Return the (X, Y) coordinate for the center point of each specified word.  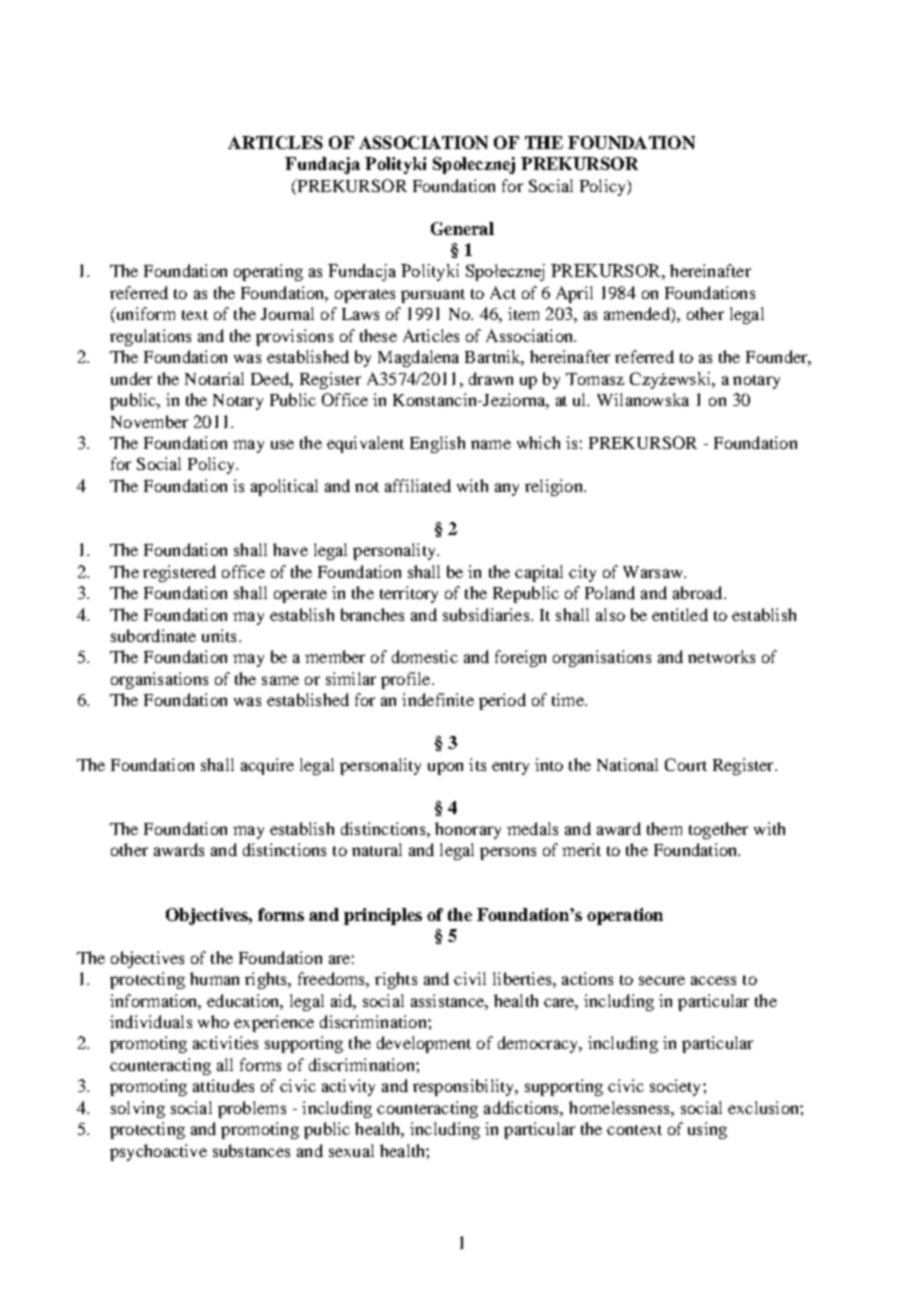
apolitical (284, 487)
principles (383, 916)
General (462, 228)
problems (252, 1109)
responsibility (465, 1087)
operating (268, 272)
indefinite (438, 699)
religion (555, 487)
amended (638, 315)
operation (625, 916)
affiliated (418, 485)
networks (721, 656)
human (214, 978)
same (280, 680)
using (707, 1130)
